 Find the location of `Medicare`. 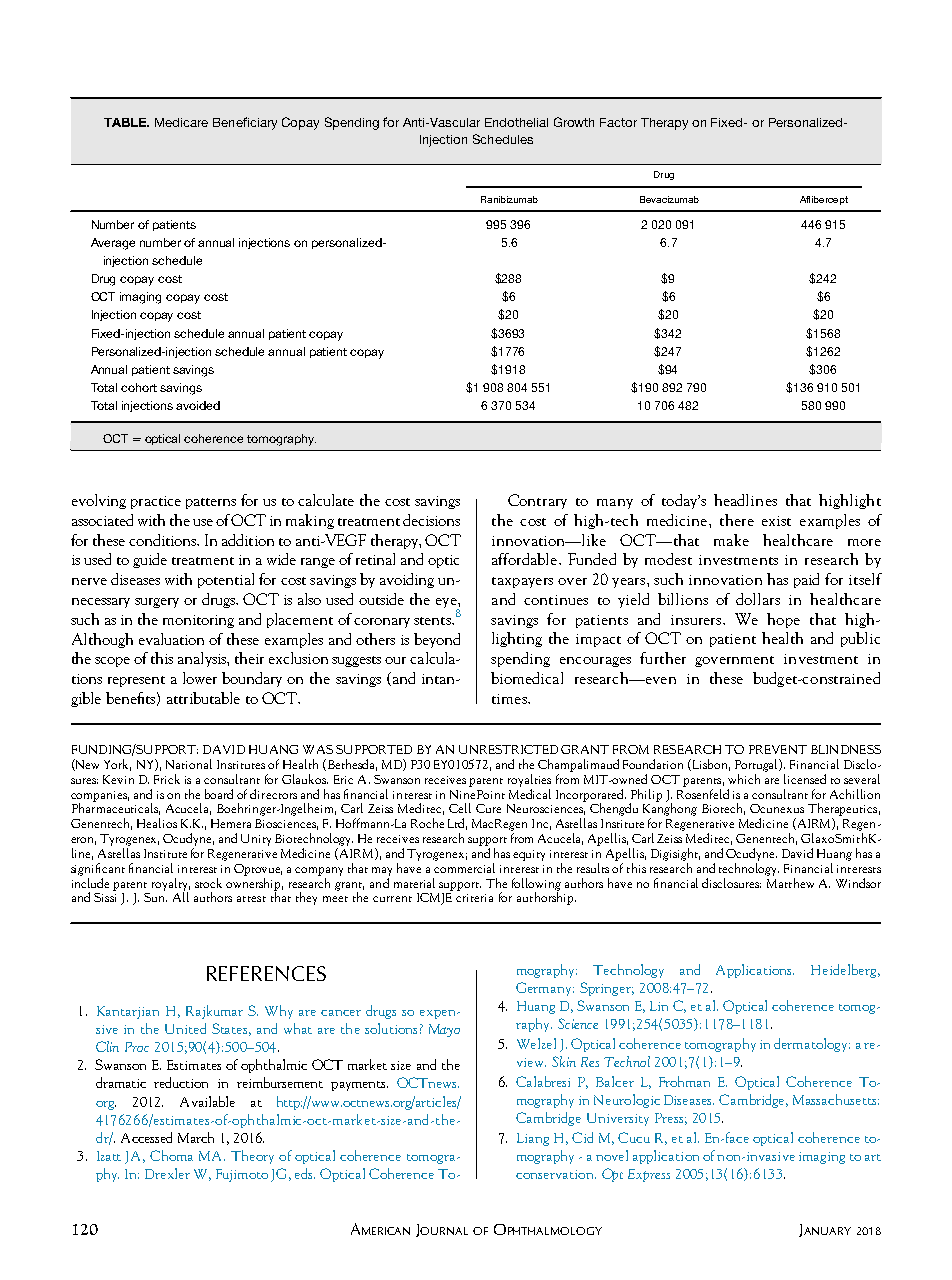

Medicare is located at coordinates (181, 122).
